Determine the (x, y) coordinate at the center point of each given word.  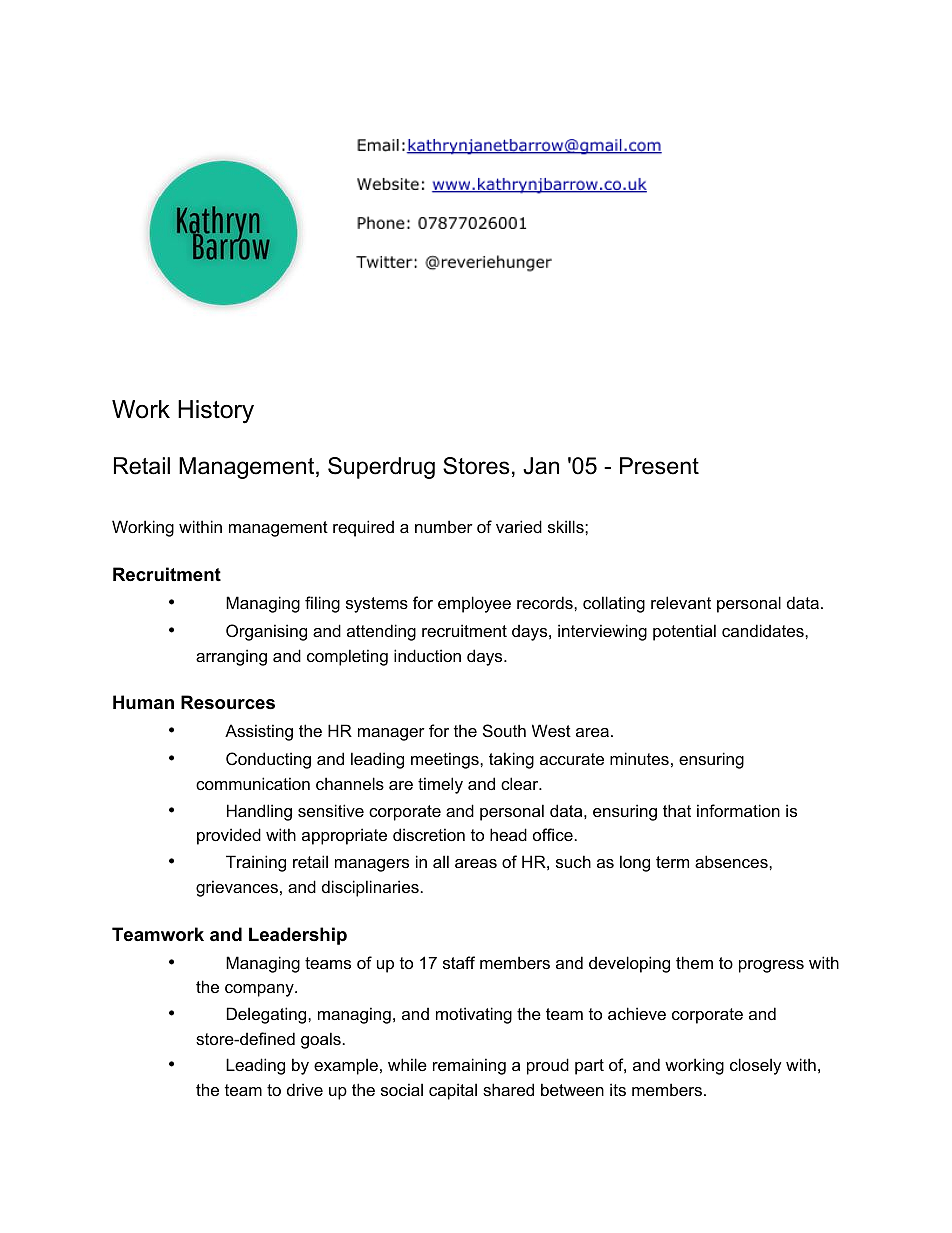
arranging (231, 657)
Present (659, 466)
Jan (541, 466)
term (672, 862)
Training (256, 863)
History (216, 412)
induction (427, 655)
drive (305, 1089)
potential (684, 632)
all (441, 861)
